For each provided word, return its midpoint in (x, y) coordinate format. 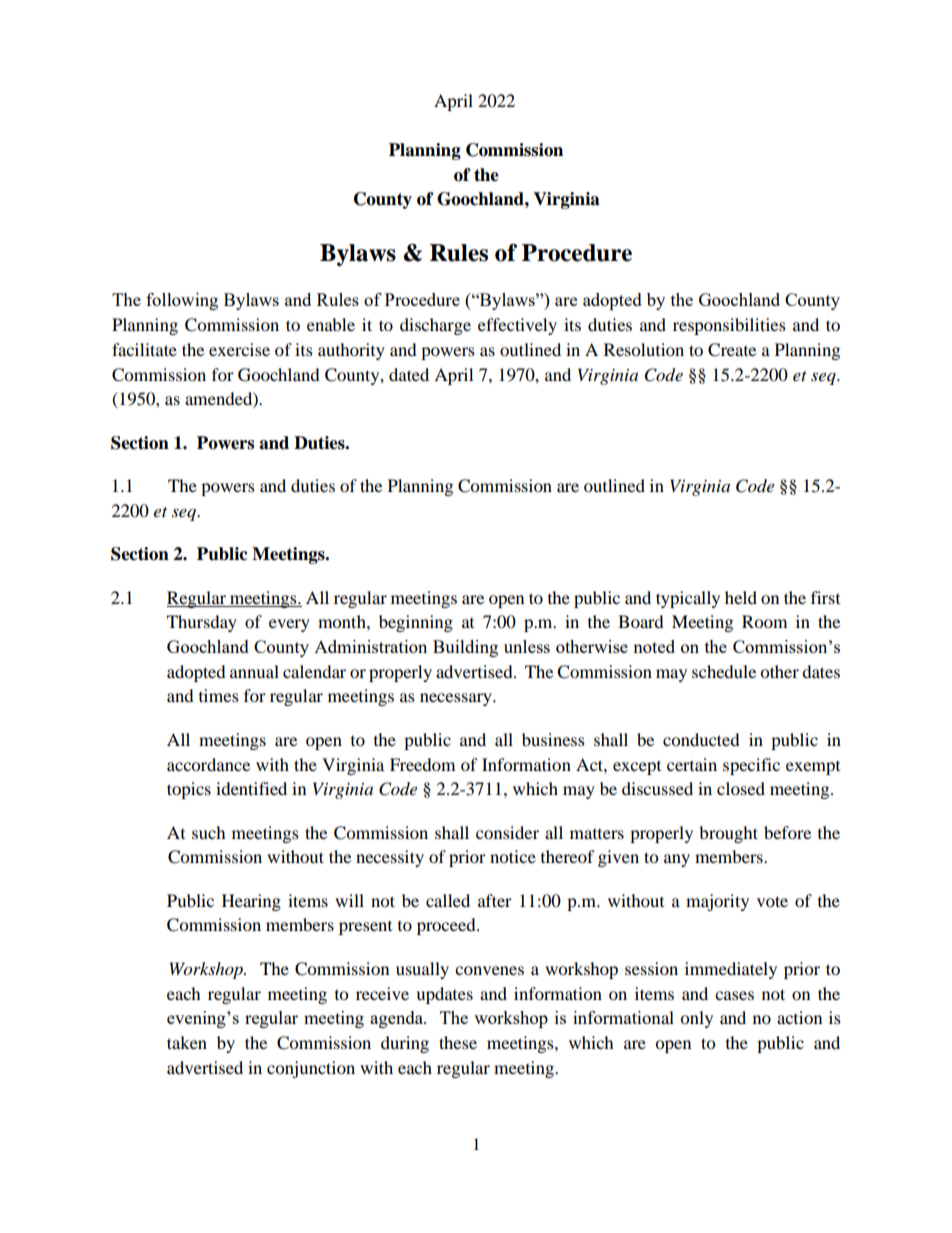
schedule (724, 671)
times (219, 695)
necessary (457, 699)
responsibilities (729, 326)
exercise (239, 349)
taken (187, 1042)
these (458, 1042)
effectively (517, 326)
